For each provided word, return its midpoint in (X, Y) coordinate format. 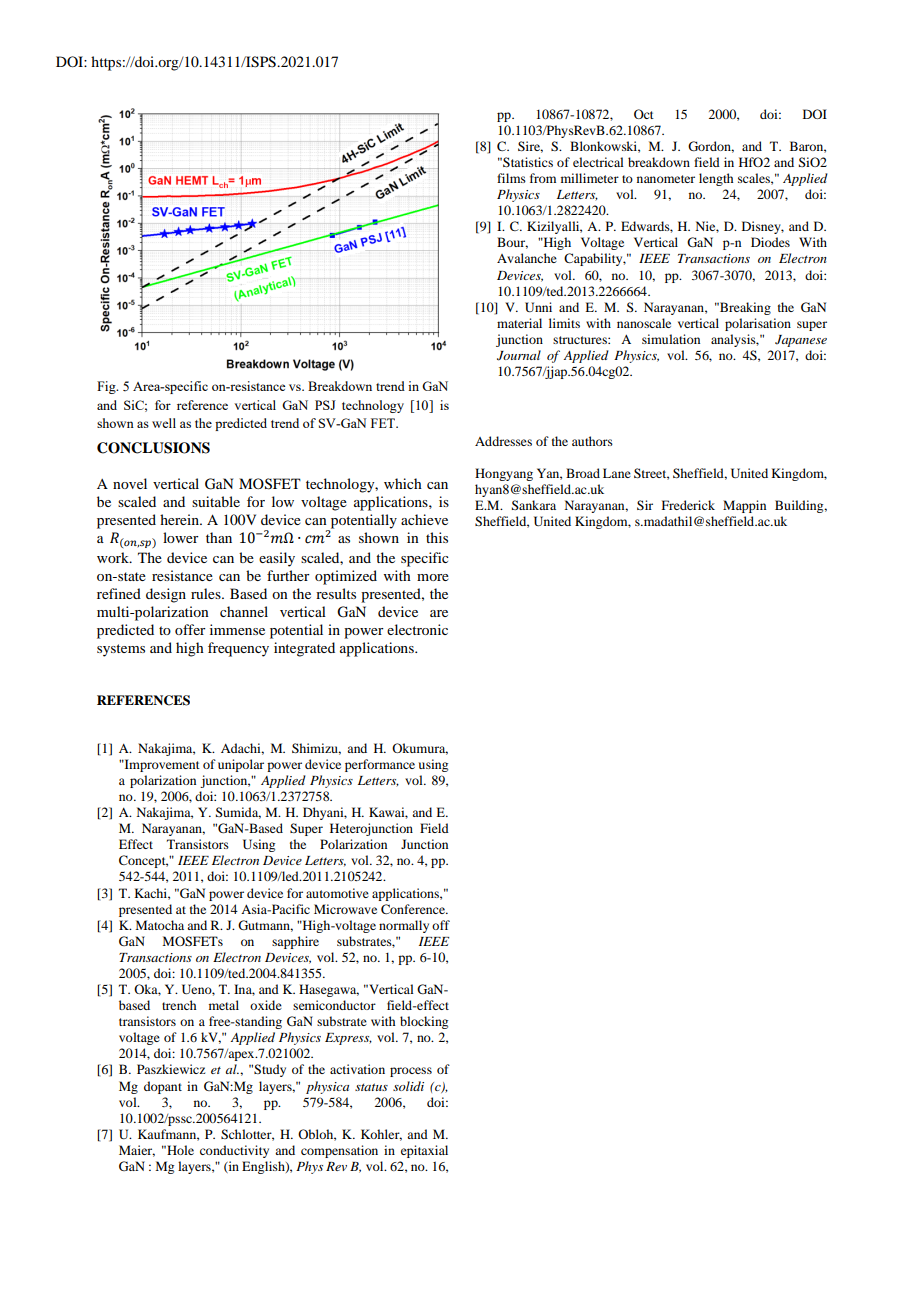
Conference (414, 909)
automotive (337, 893)
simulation (671, 339)
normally (404, 926)
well (164, 423)
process (411, 1072)
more (433, 577)
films (511, 178)
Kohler (381, 1135)
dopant (163, 1087)
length (716, 179)
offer (190, 629)
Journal (519, 355)
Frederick (688, 505)
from (543, 178)
